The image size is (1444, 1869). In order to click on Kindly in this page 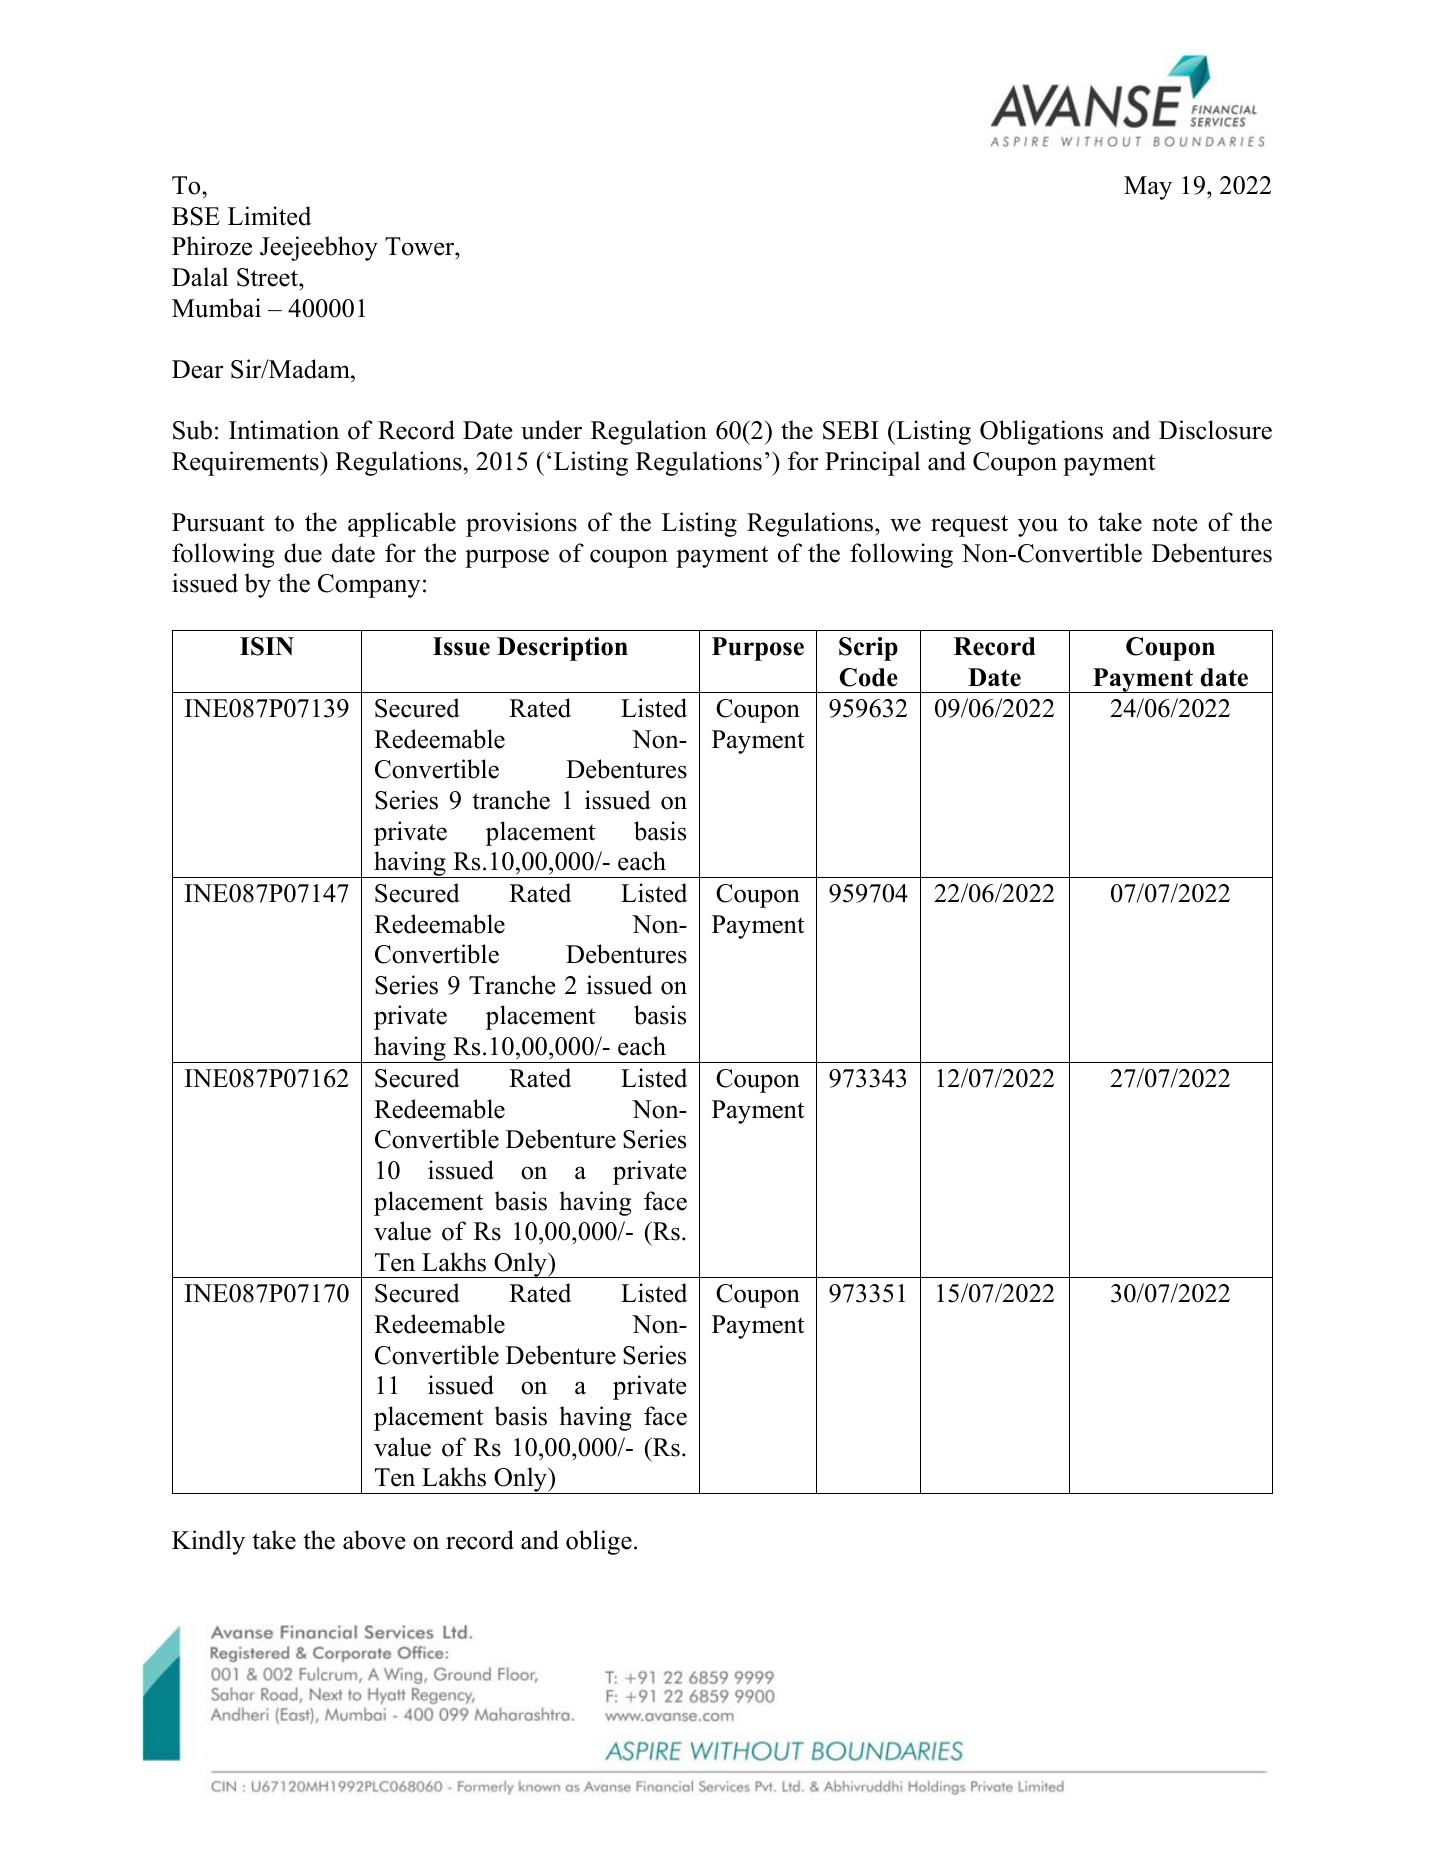, I will do `click(208, 1542)`.
